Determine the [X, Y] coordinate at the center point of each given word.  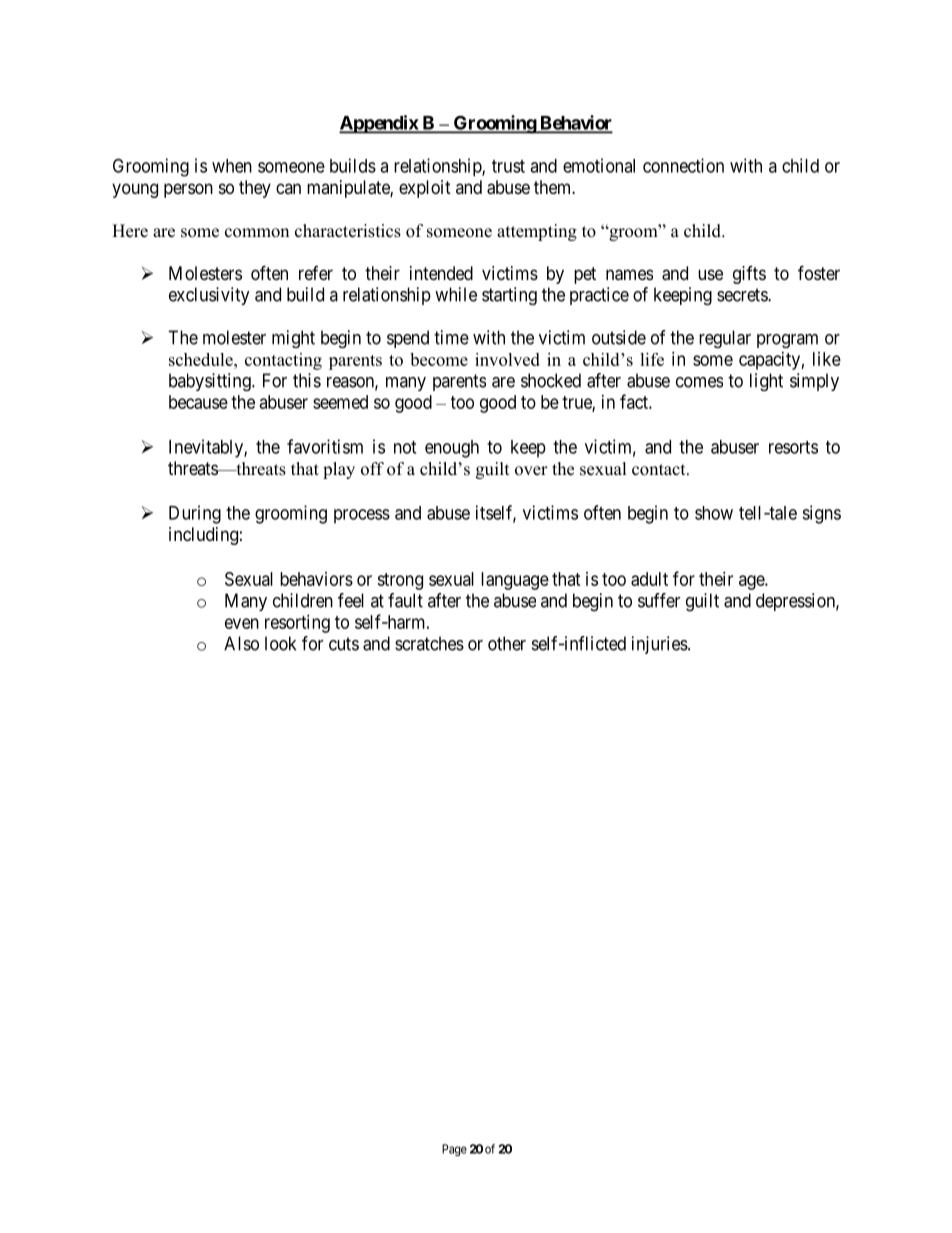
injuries [660, 645]
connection [683, 165]
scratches [429, 643]
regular [725, 339]
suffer [659, 600]
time [451, 337]
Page [454, 1150]
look [280, 643]
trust [508, 166]
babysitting [211, 382]
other [507, 643]
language [515, 581]
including [203, 536]
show [714, 513]
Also [241, 643]
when [232, 166]
